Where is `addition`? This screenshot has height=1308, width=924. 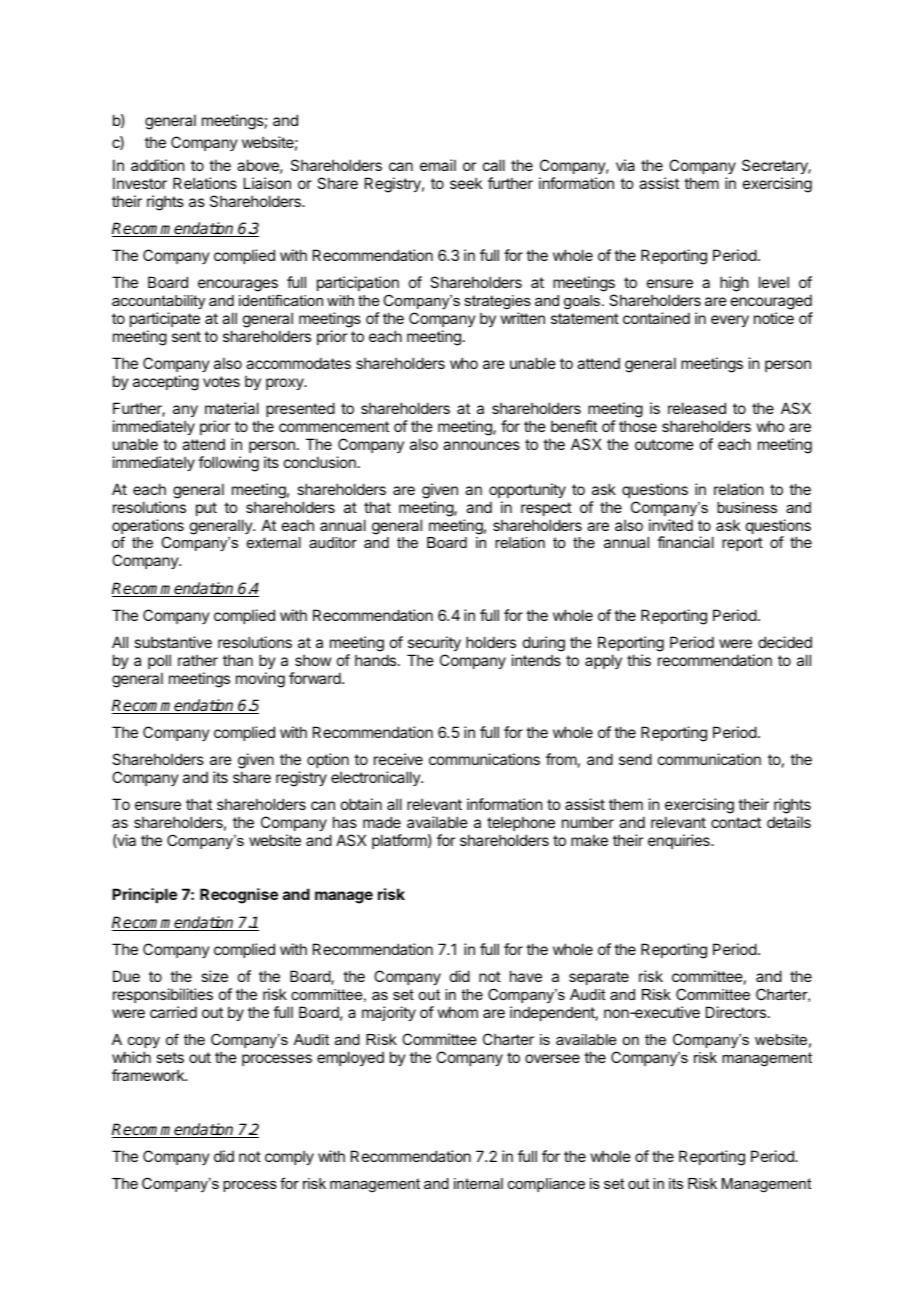
addition is located at coordinates (157, 165).
